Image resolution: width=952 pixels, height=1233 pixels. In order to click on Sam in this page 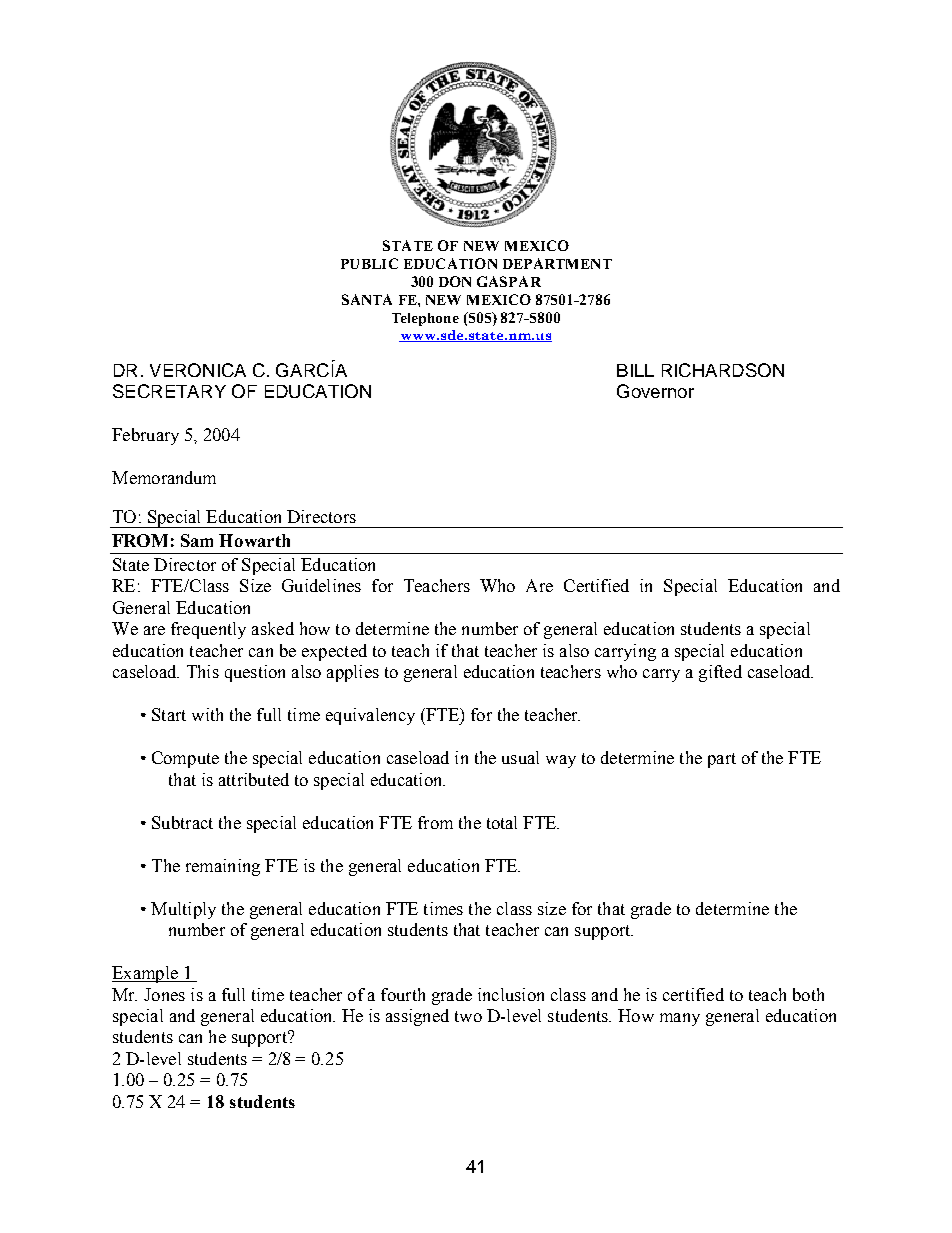, I will do `click(197, 540)`.
